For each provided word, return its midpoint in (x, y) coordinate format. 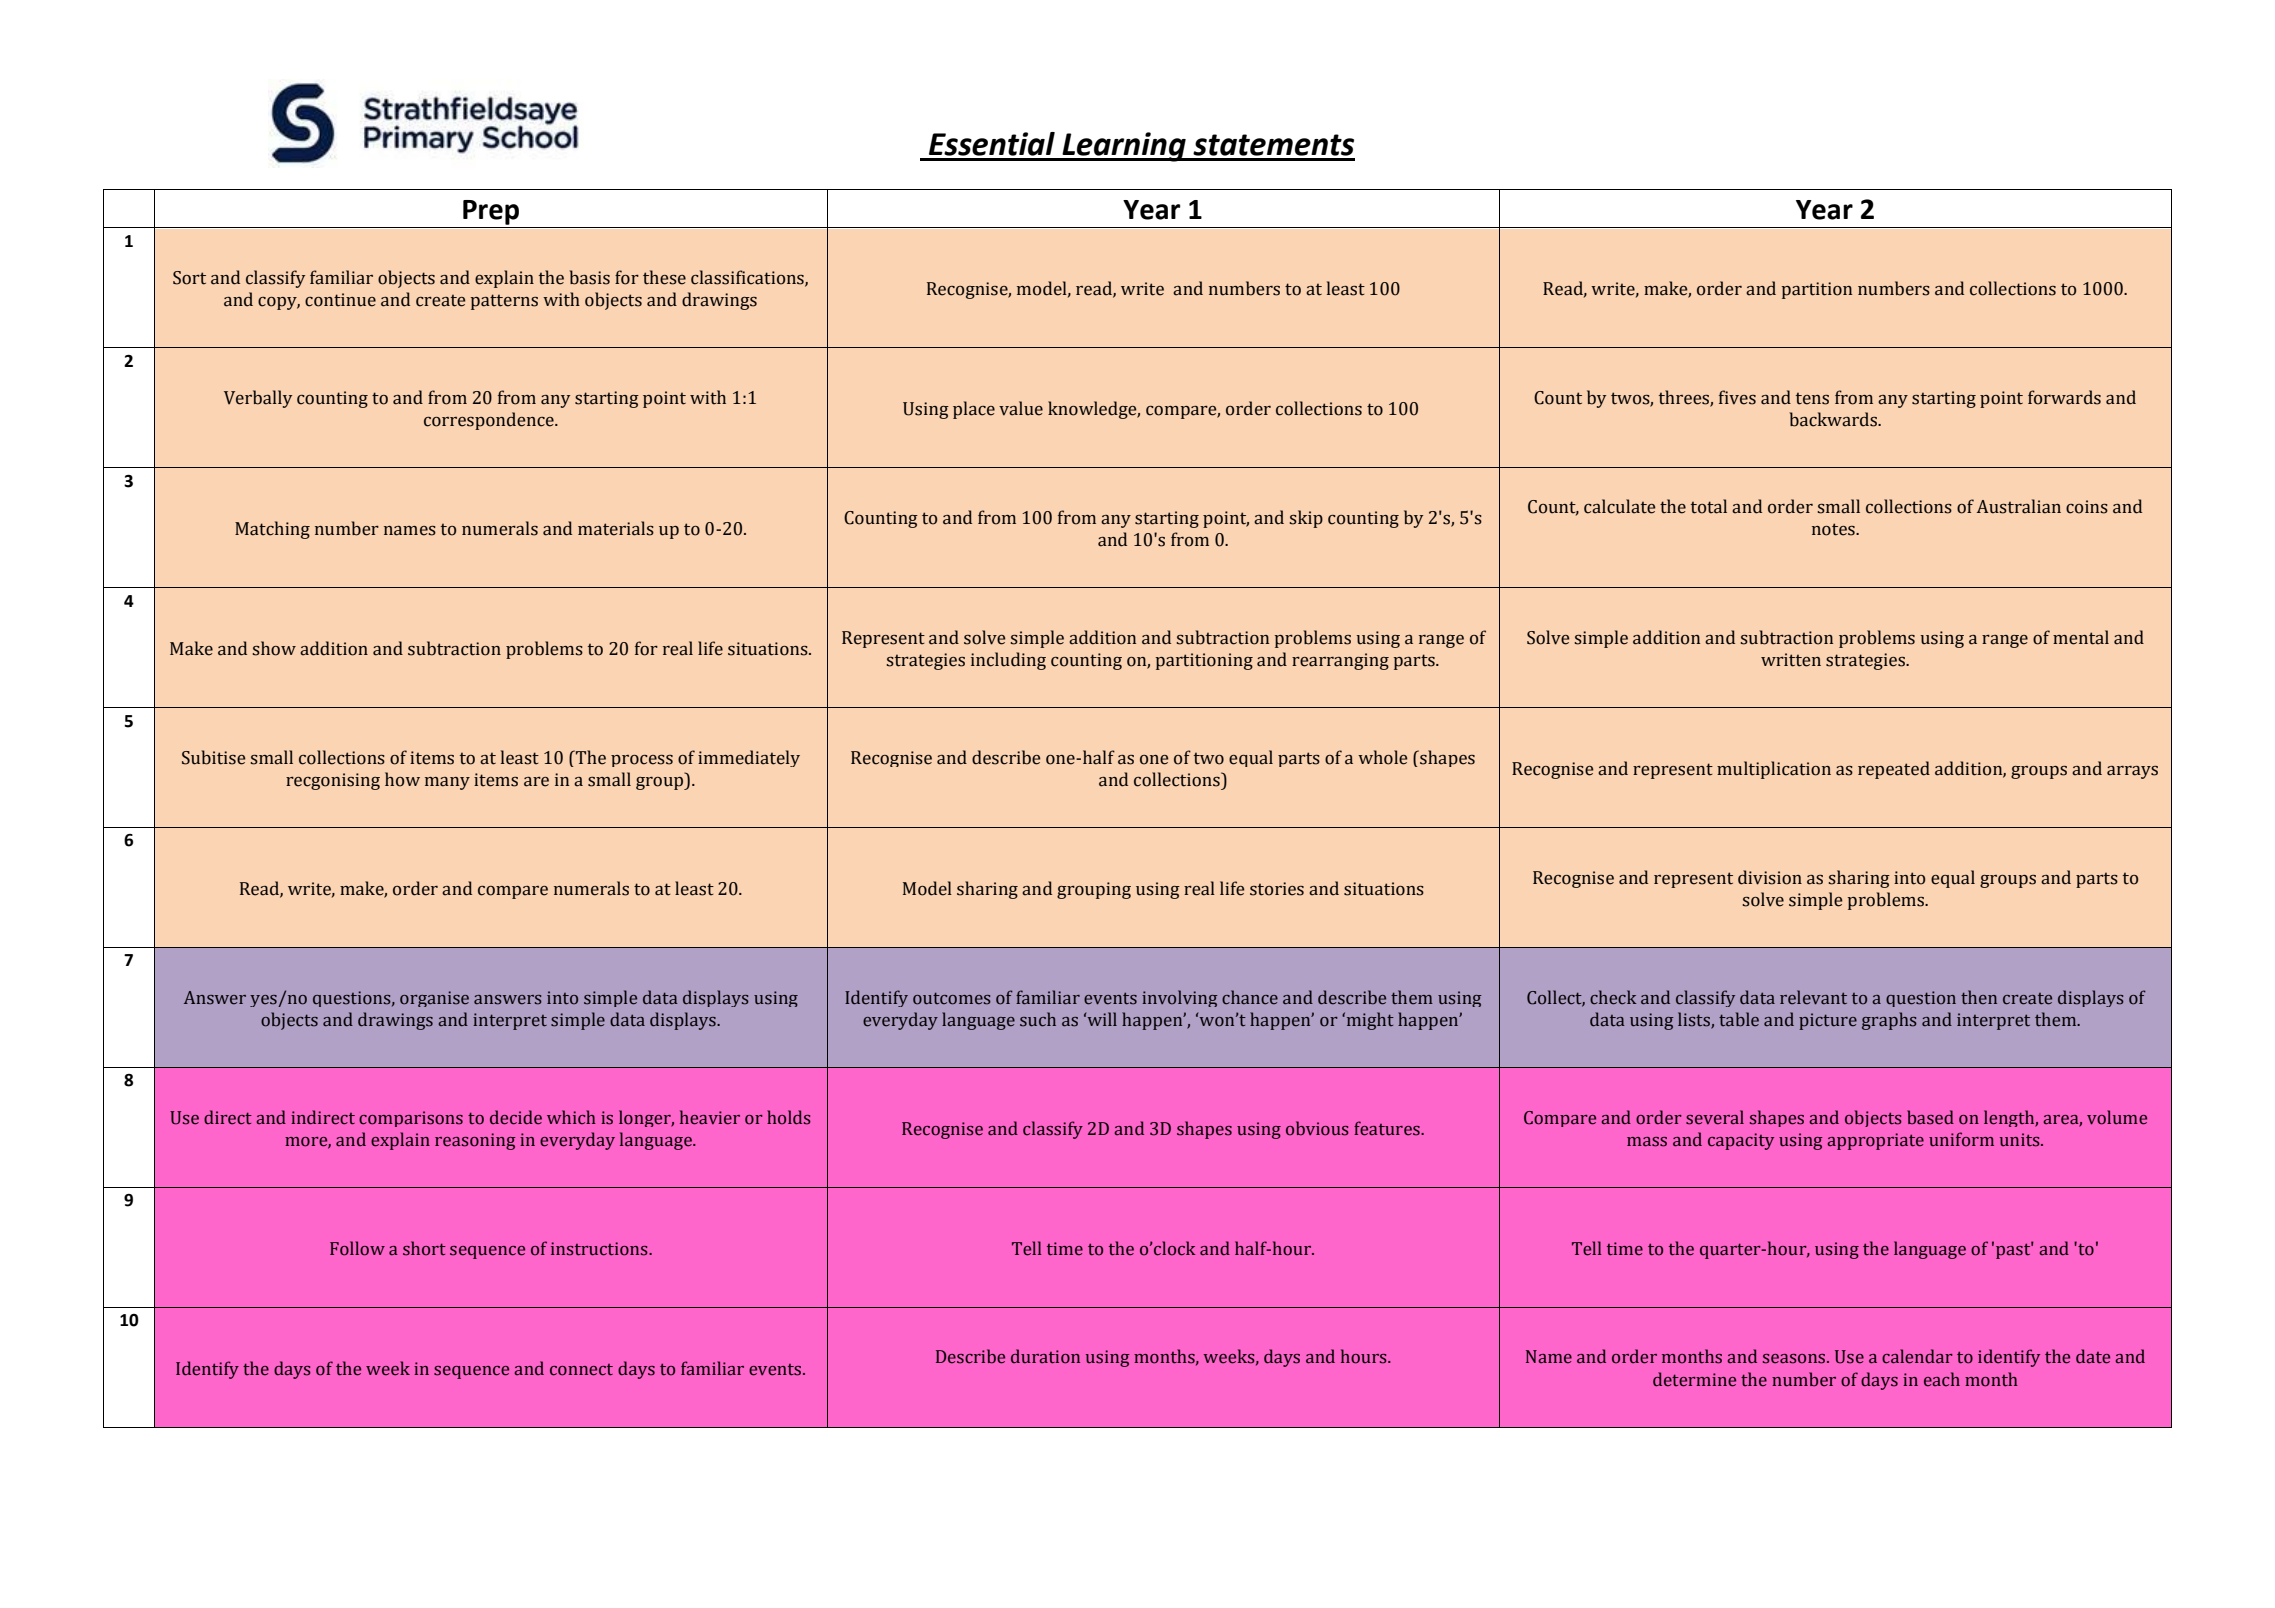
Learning (1124, 147)
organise (434, 999)
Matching (272, 530)
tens (1812, 398)
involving (1180, 998)
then (1979, 997)
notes (1834, 529)
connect (581, 1370)
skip (1306, 519)
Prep (491, 212)
